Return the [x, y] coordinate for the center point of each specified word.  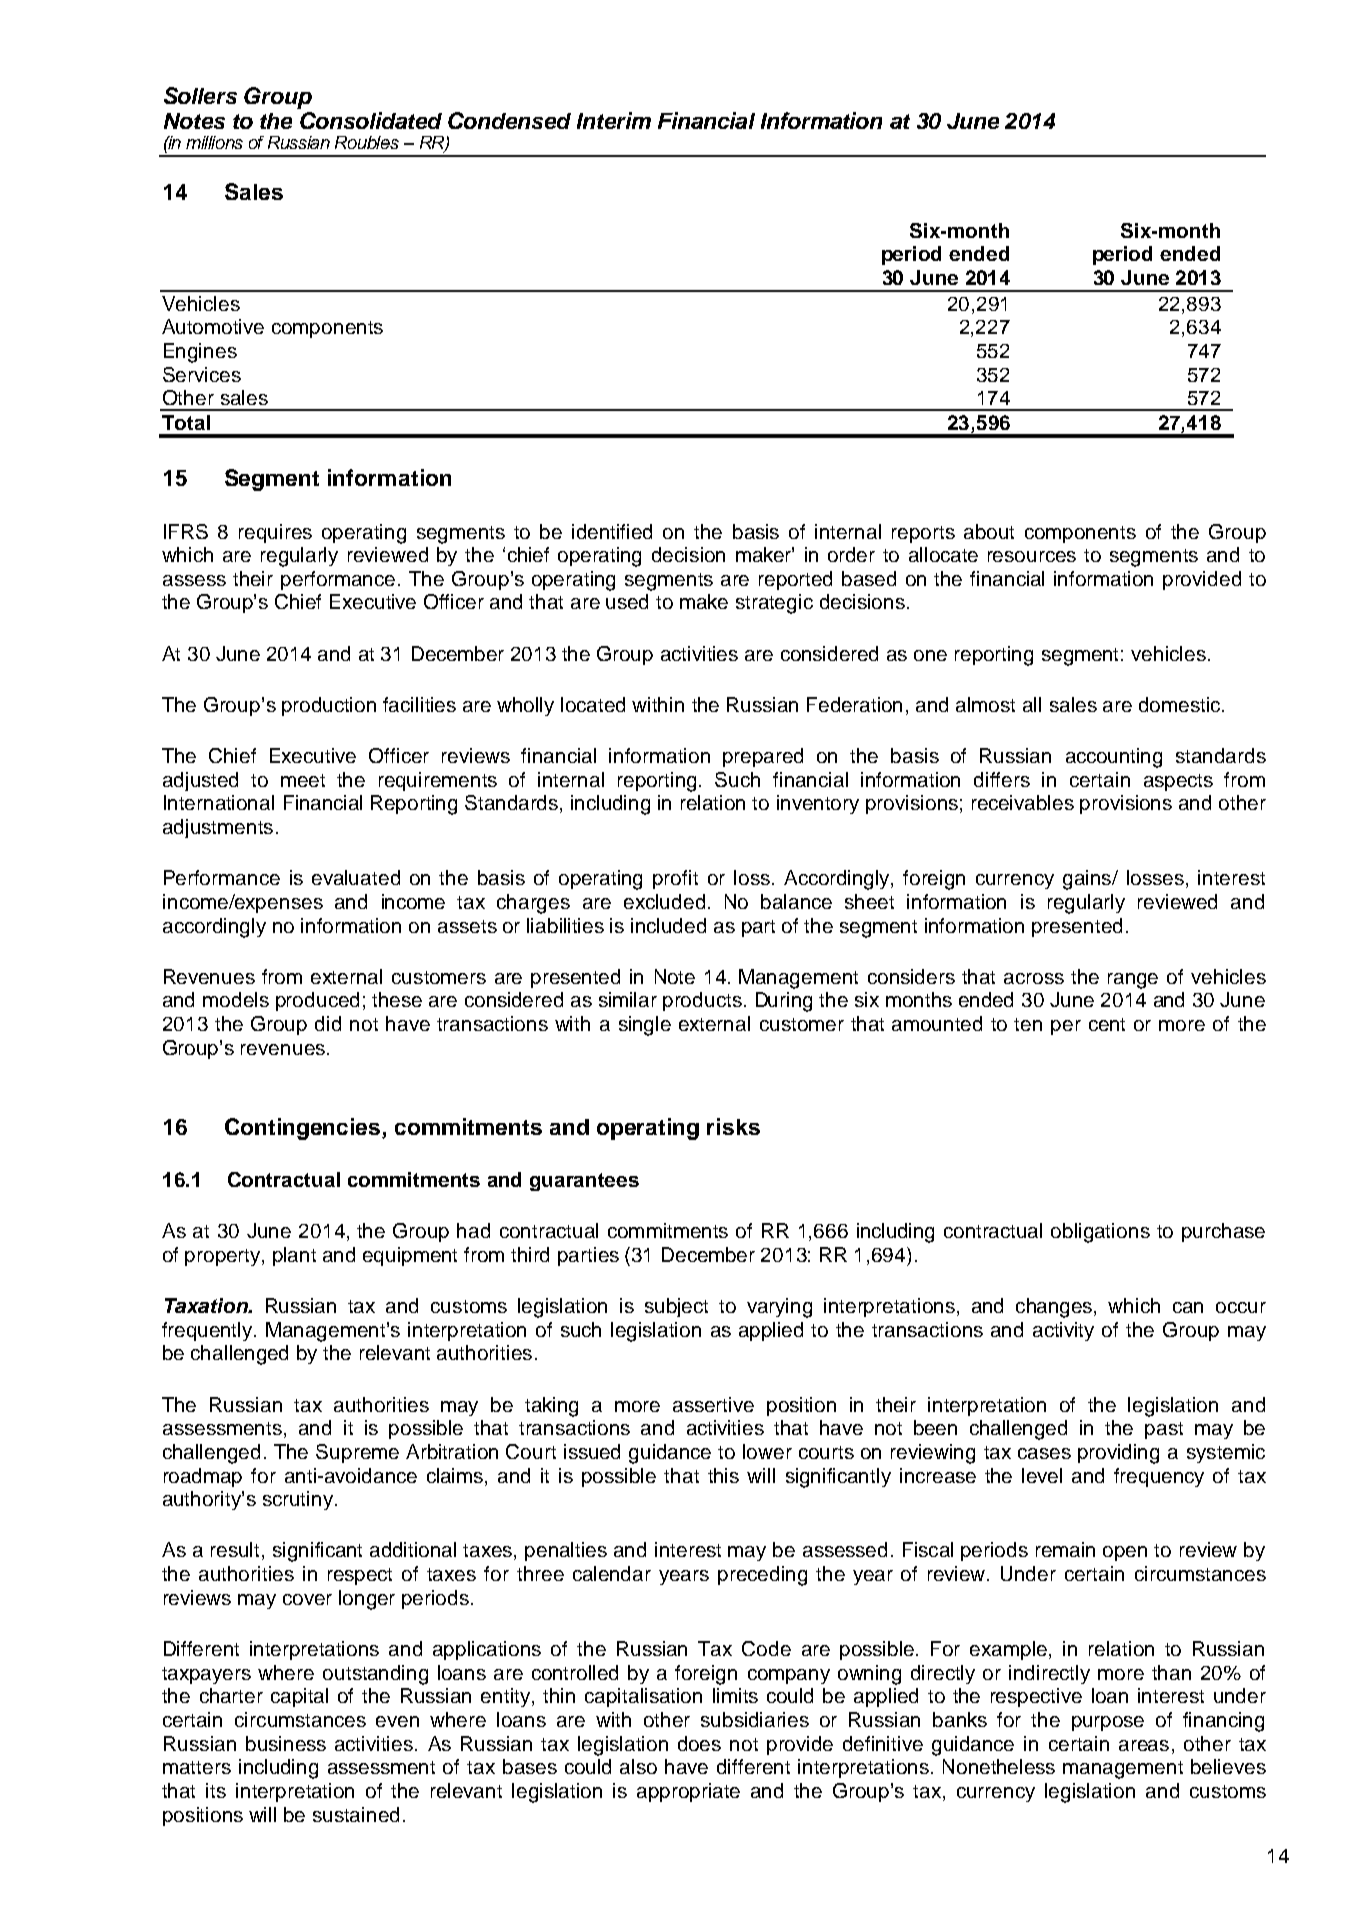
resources [1032, 556]
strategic [774, 604]
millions [214, 142]
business [286, 1743]
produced [317, 1001]
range [1133, 981]
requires [275, 533]
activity [1063, 1331]
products [702, 1001]
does [699, 1743]
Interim [614, 120]
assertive [713, 1404]
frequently [208, 1331]
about [989, 531]
